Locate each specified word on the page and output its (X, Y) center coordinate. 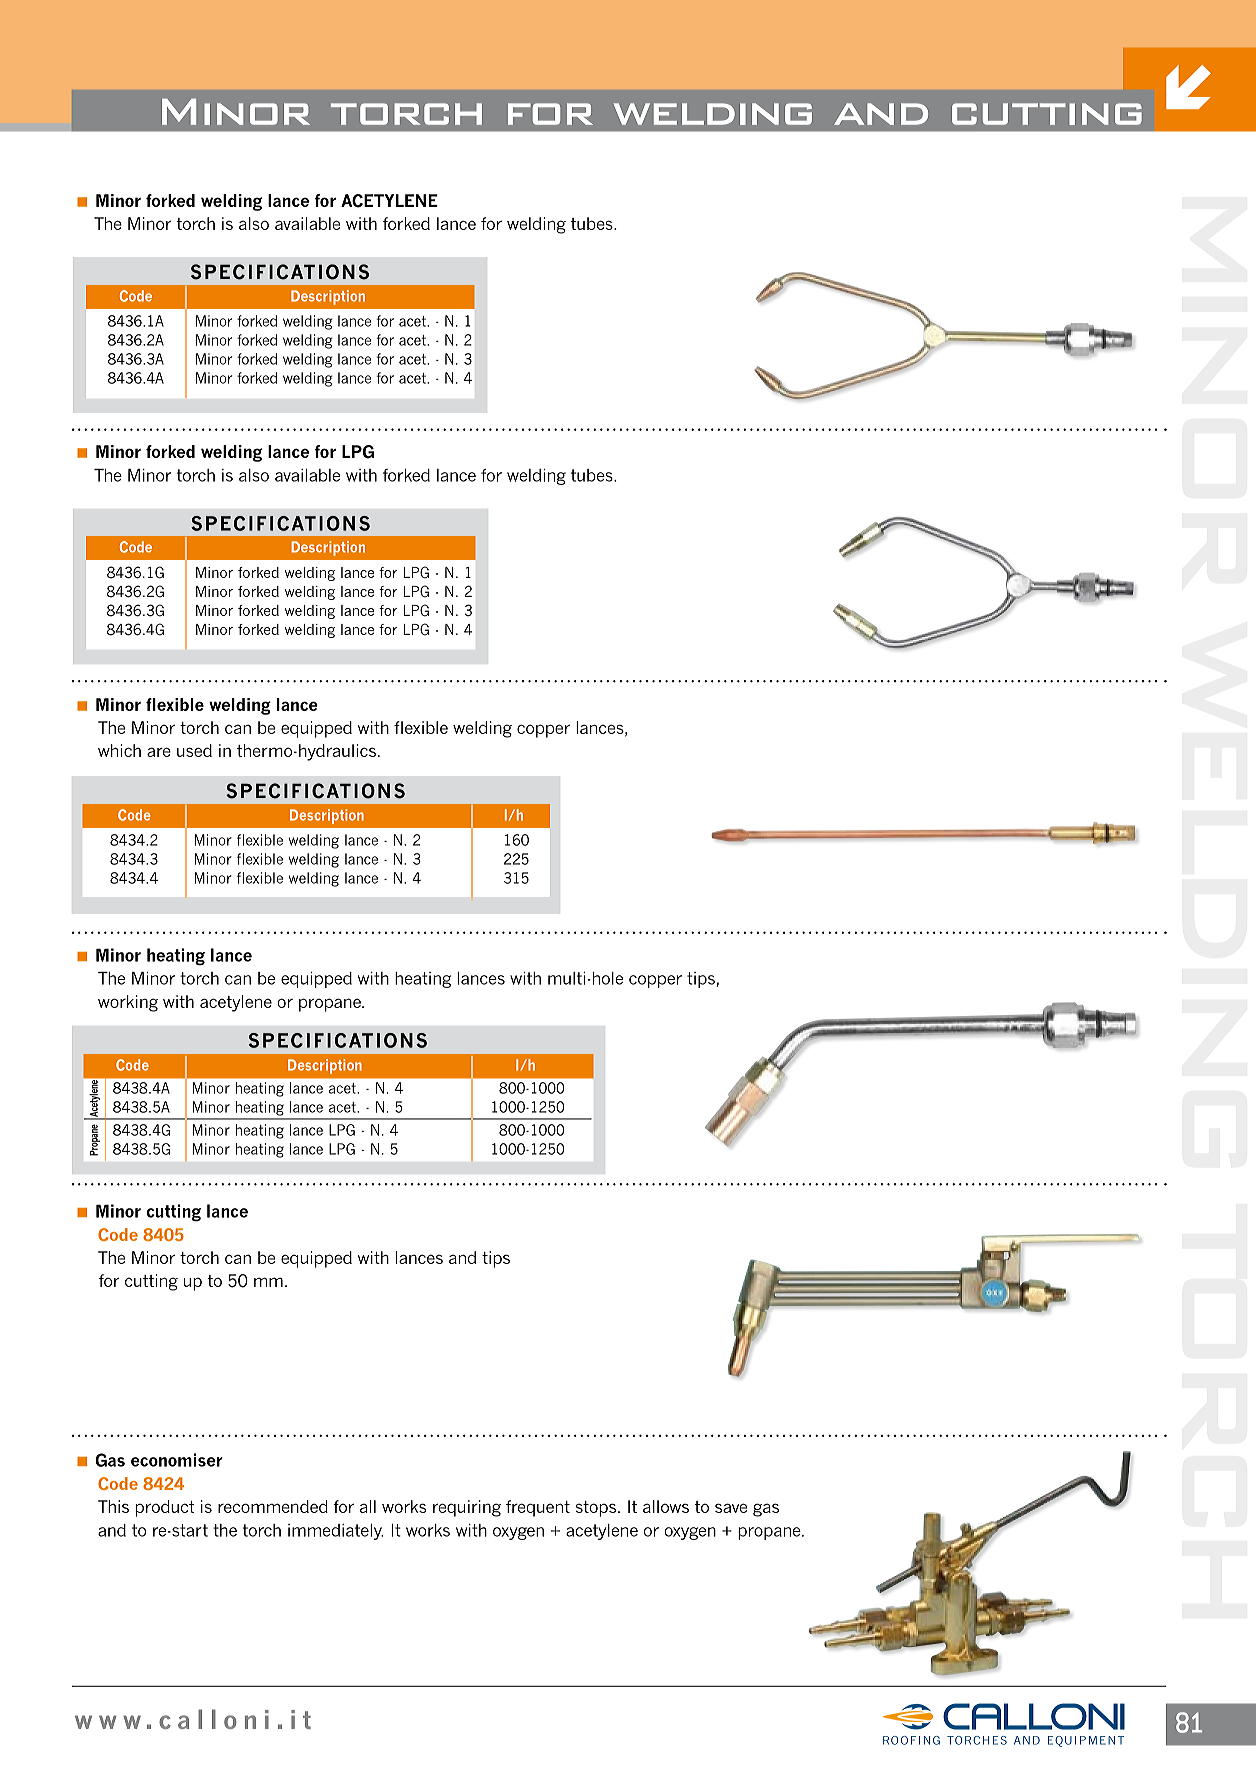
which (119, 750)
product (165, 1508)
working (128, 1003)
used (194, 750)
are (159, 752)
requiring (467, 1508)
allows (666, 1506)
